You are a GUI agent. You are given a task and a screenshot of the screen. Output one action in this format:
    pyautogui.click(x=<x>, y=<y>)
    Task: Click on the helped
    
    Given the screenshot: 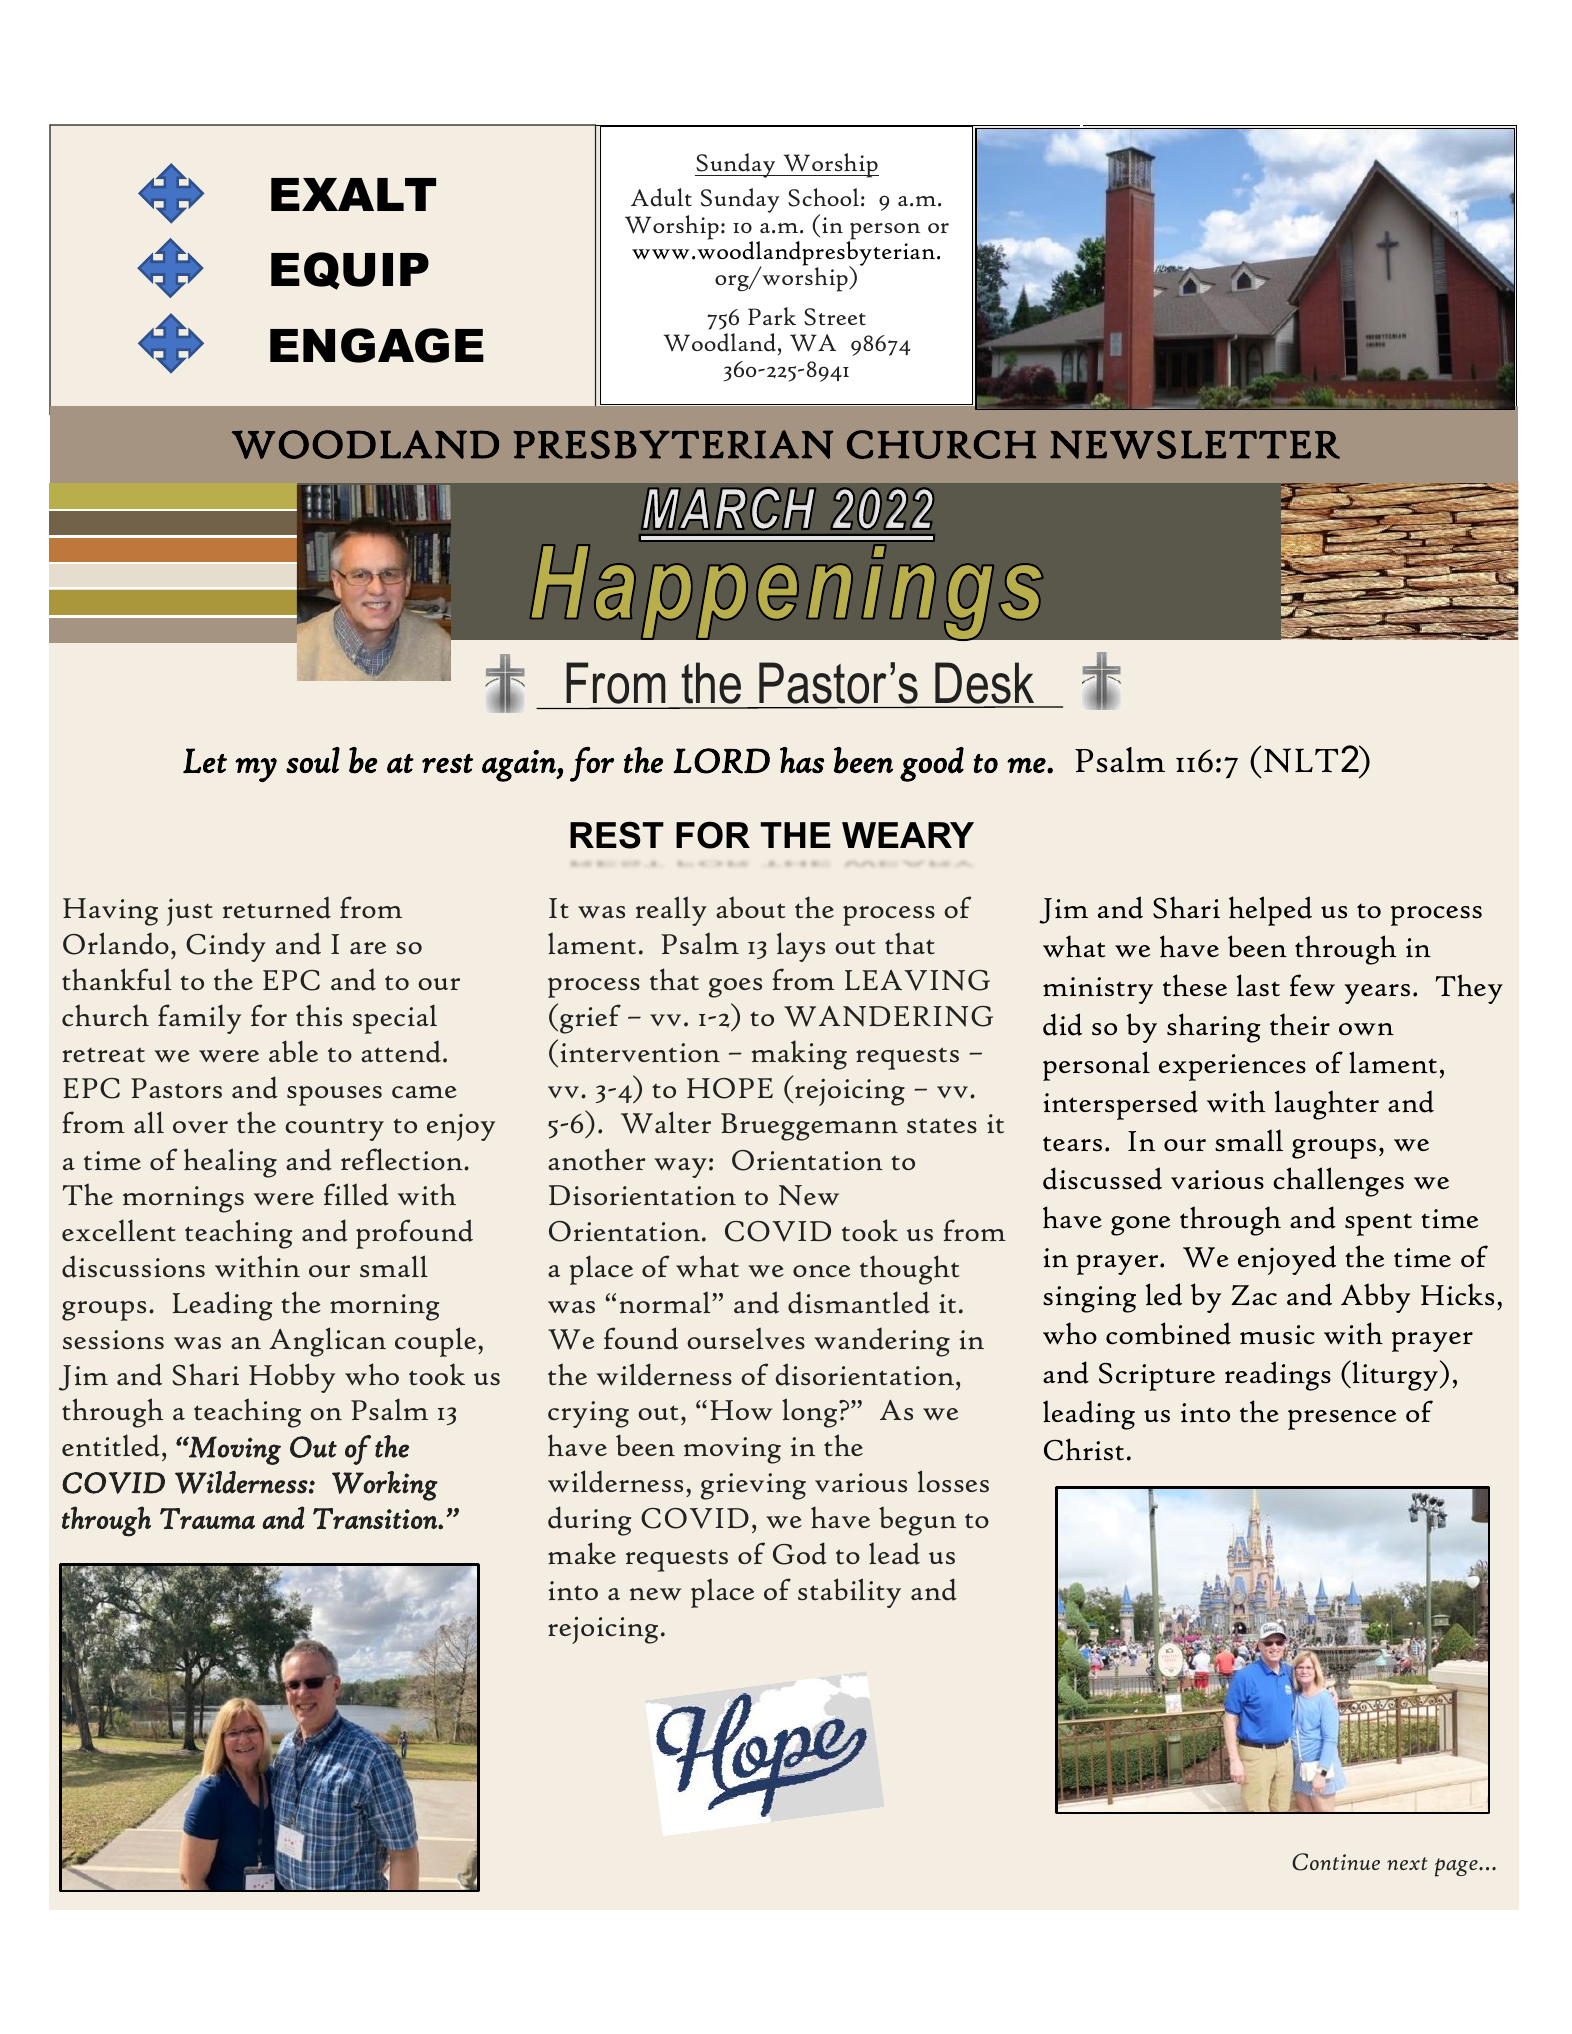 What is the action you would take?
    pyautogui.click(x=1270, y=911)
